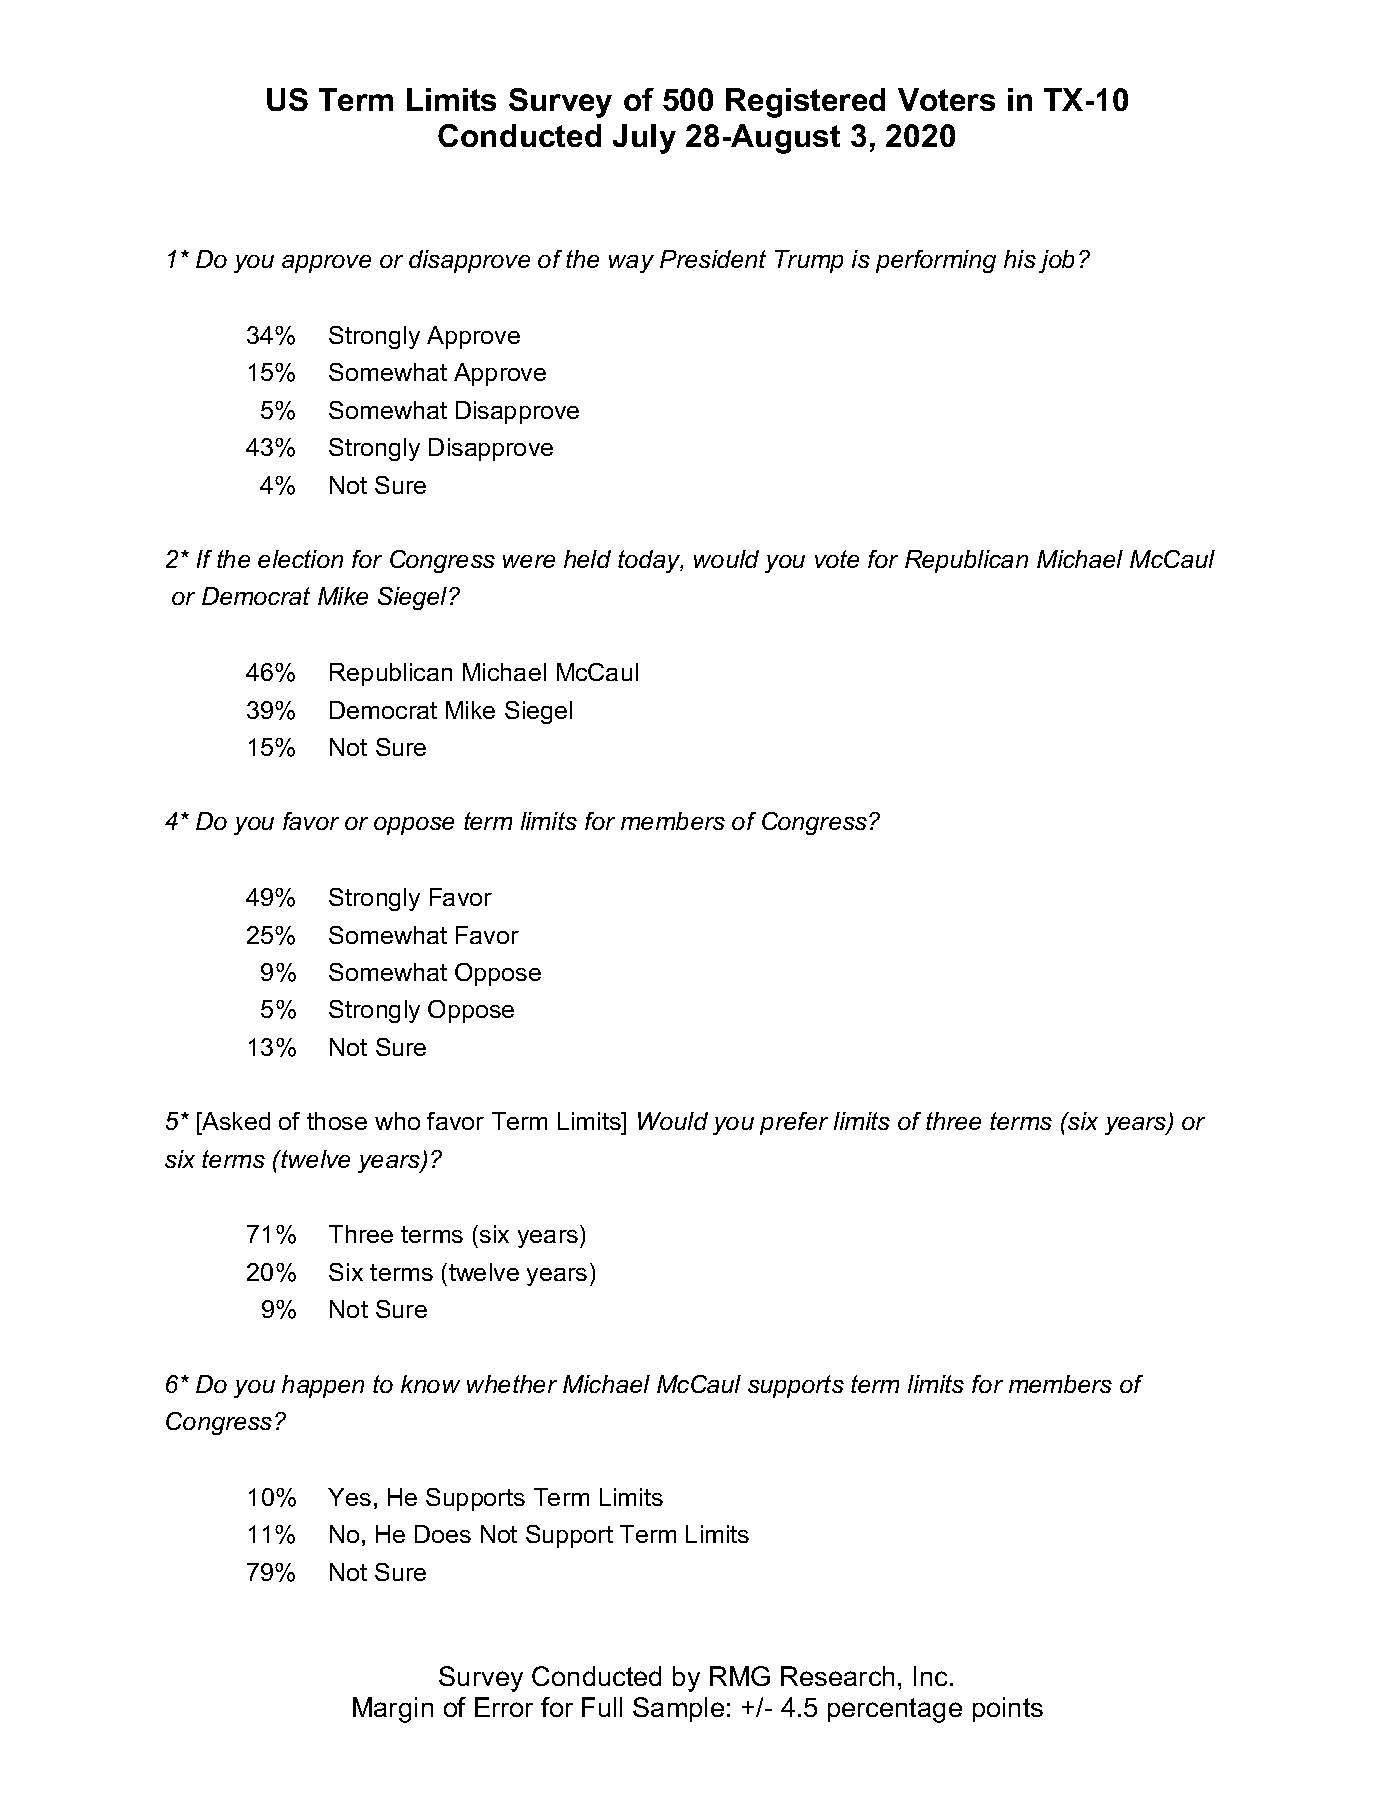 This screenshot has width=1395, height=1806. What do you see at coordinates (587, 559) in the screenshot?
I see `held` at bounding box center [587, 559].
